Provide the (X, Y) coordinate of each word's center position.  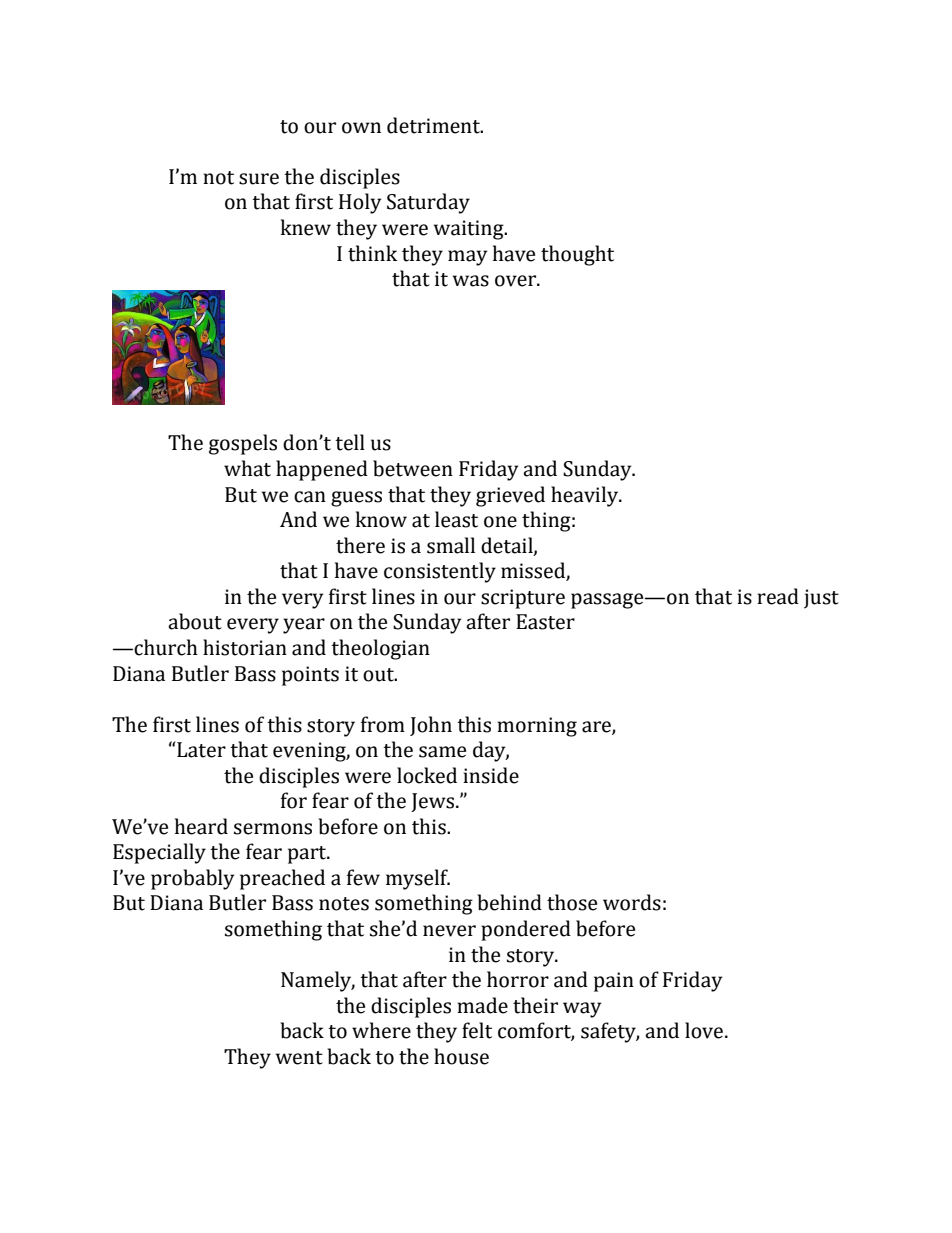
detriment (434, 125)
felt (477, 1030)
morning (537, 727)
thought (577, 255)
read (778, 596)
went (299, 1058)
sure (259, 179)
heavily (586, 496)
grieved (510, 496)
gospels (243, 444)
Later (200, 749)
